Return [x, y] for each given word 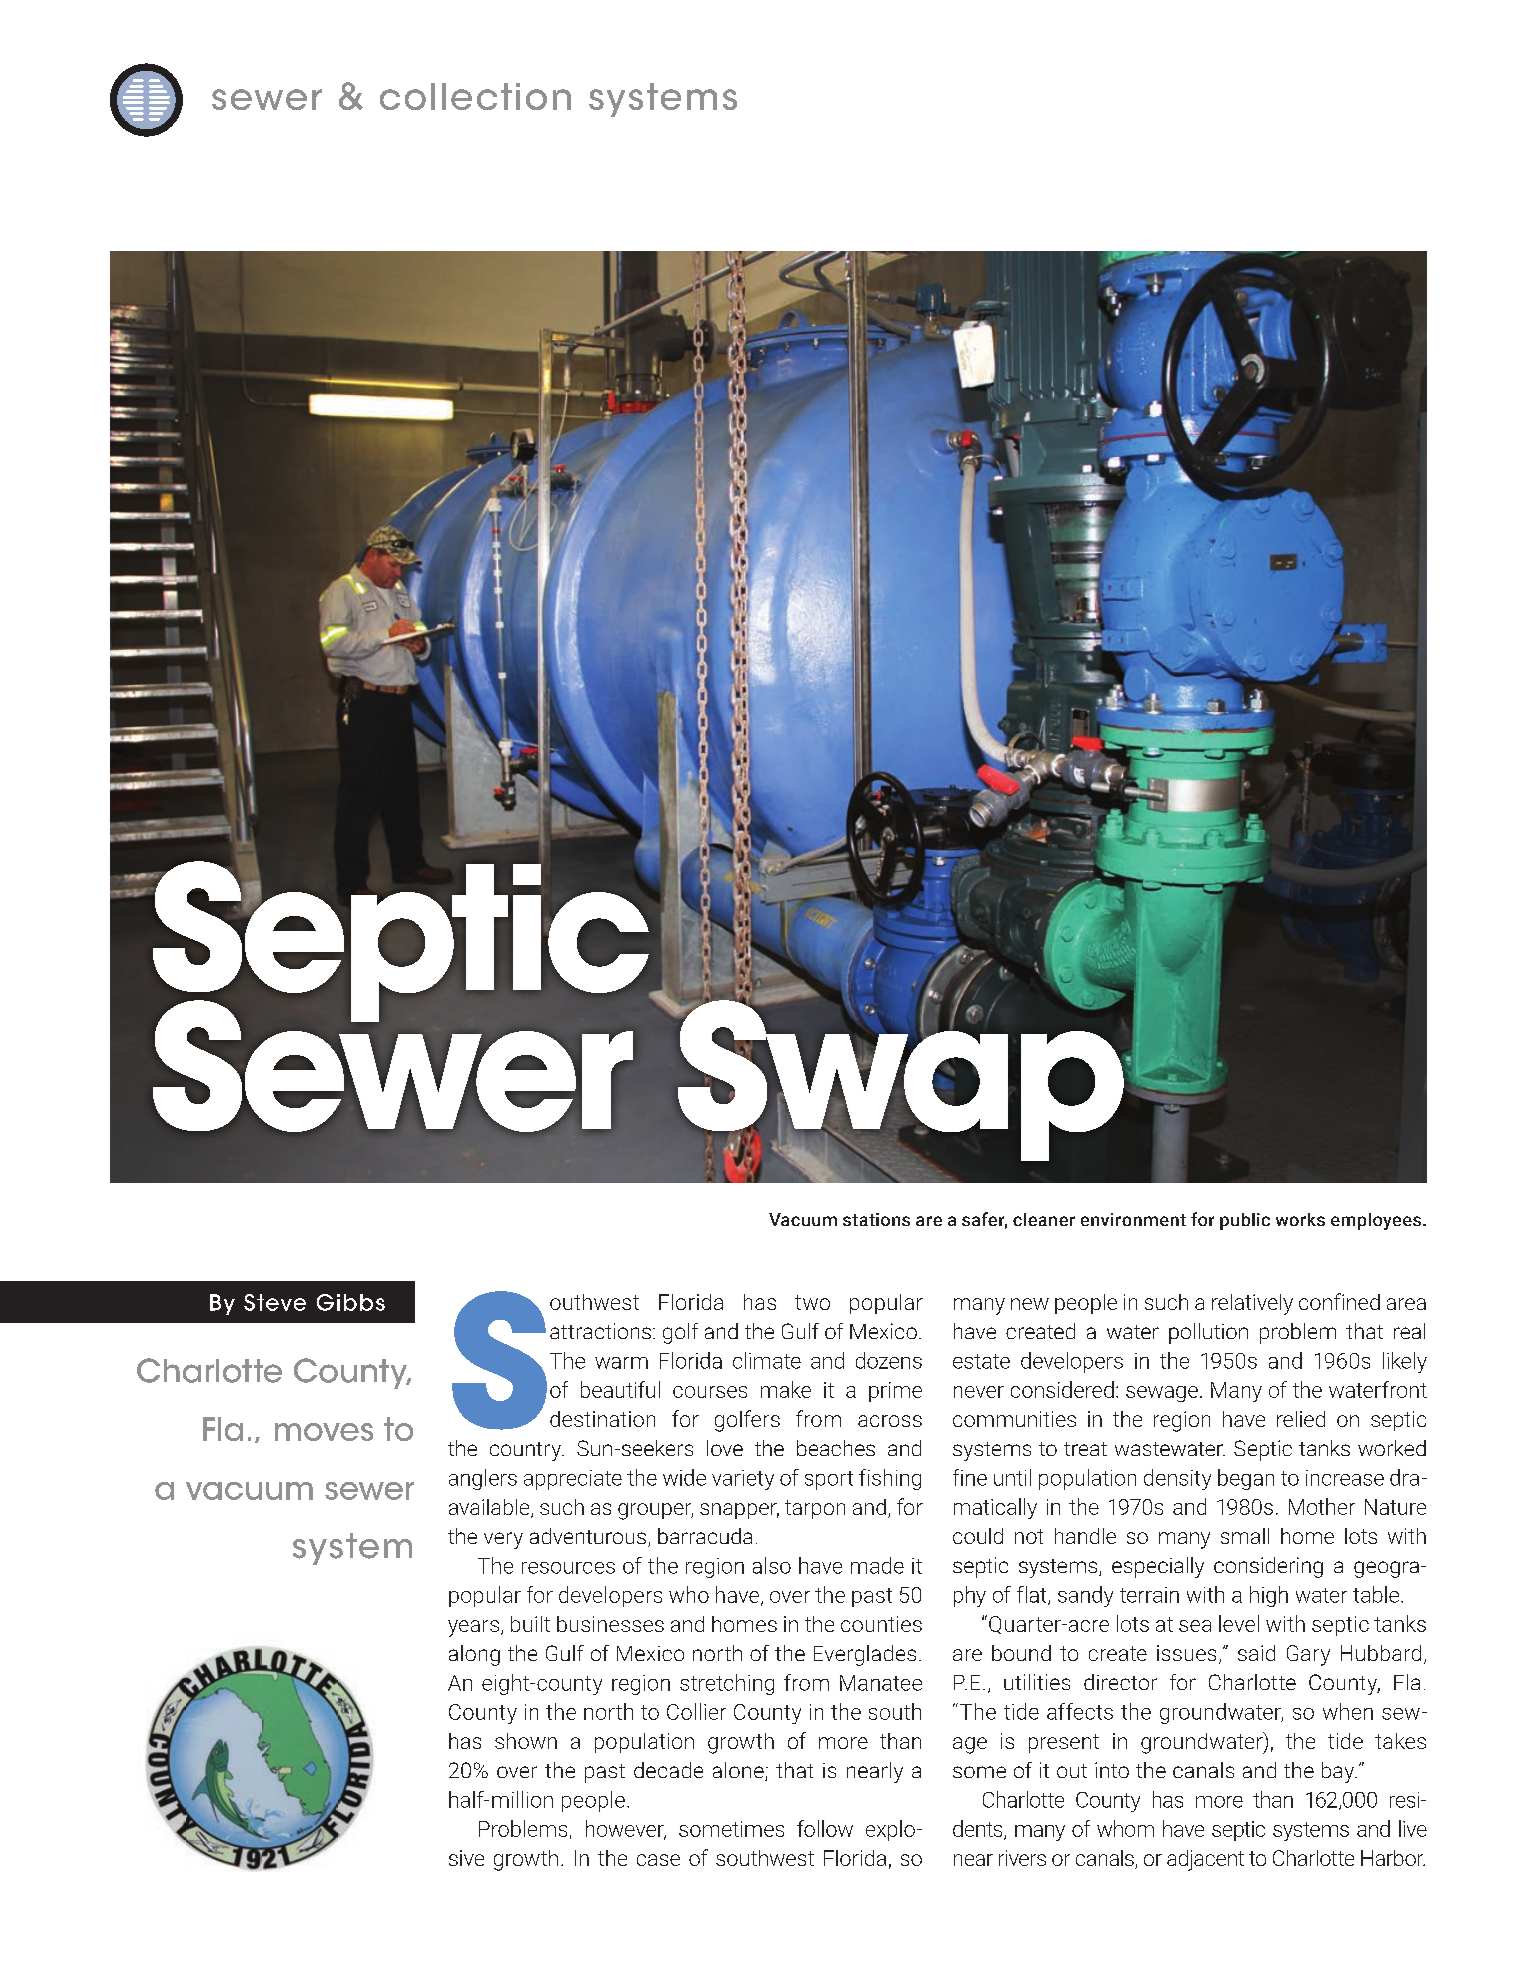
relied [1301, 1419]
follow [825, 1828]
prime [895, 1392]
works [1300, 1219]
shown [526, 1741]
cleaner [1044, 1219]
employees [1377, 1221]
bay [1339, 1772]
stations [876, 1219]
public [1245, 1221]
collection [475, 96]
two [812, 1302]
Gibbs [351, 1302]
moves [324, 1432]
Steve [275, 1302]
